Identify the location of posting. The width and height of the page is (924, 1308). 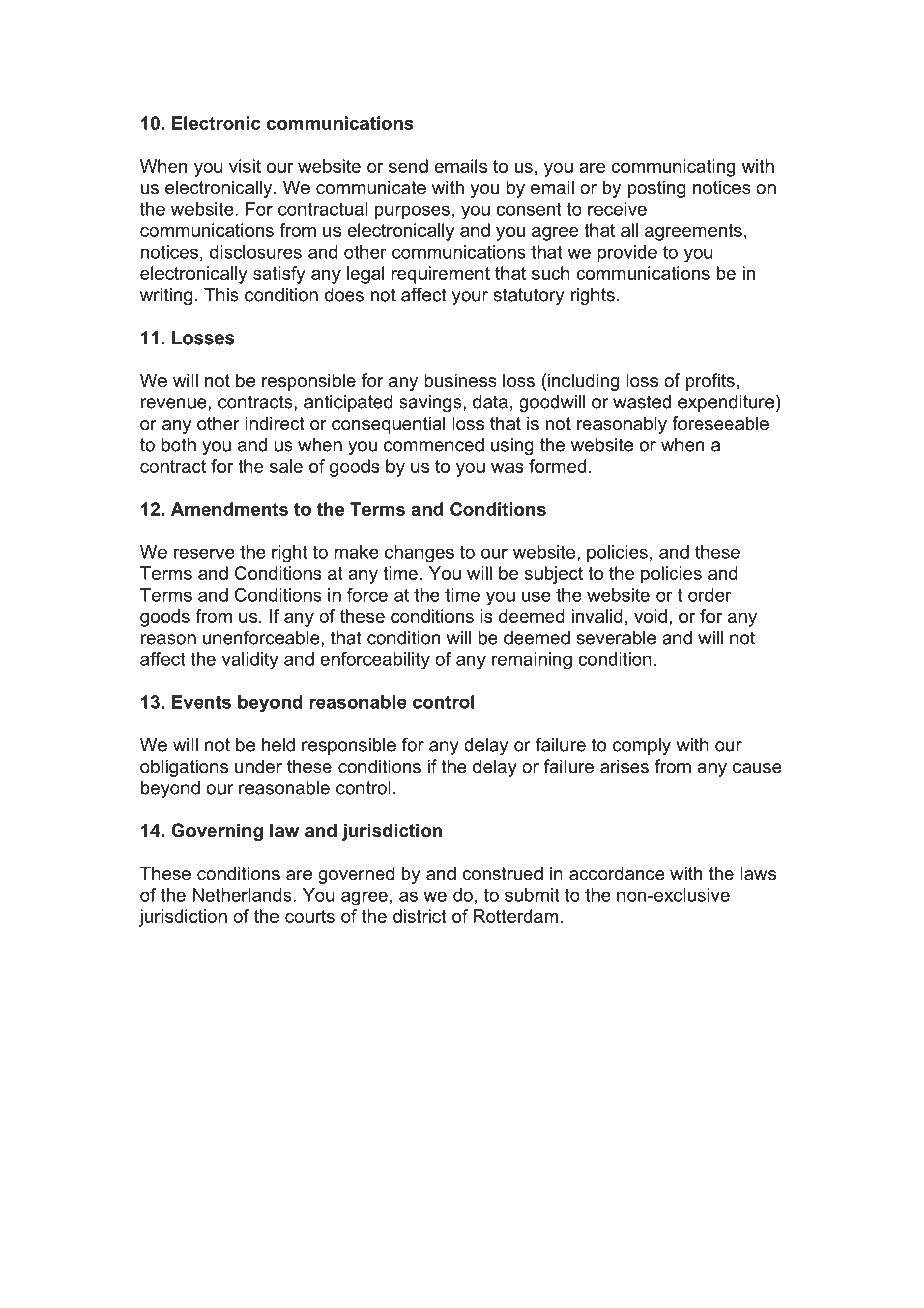
(657, 189).
